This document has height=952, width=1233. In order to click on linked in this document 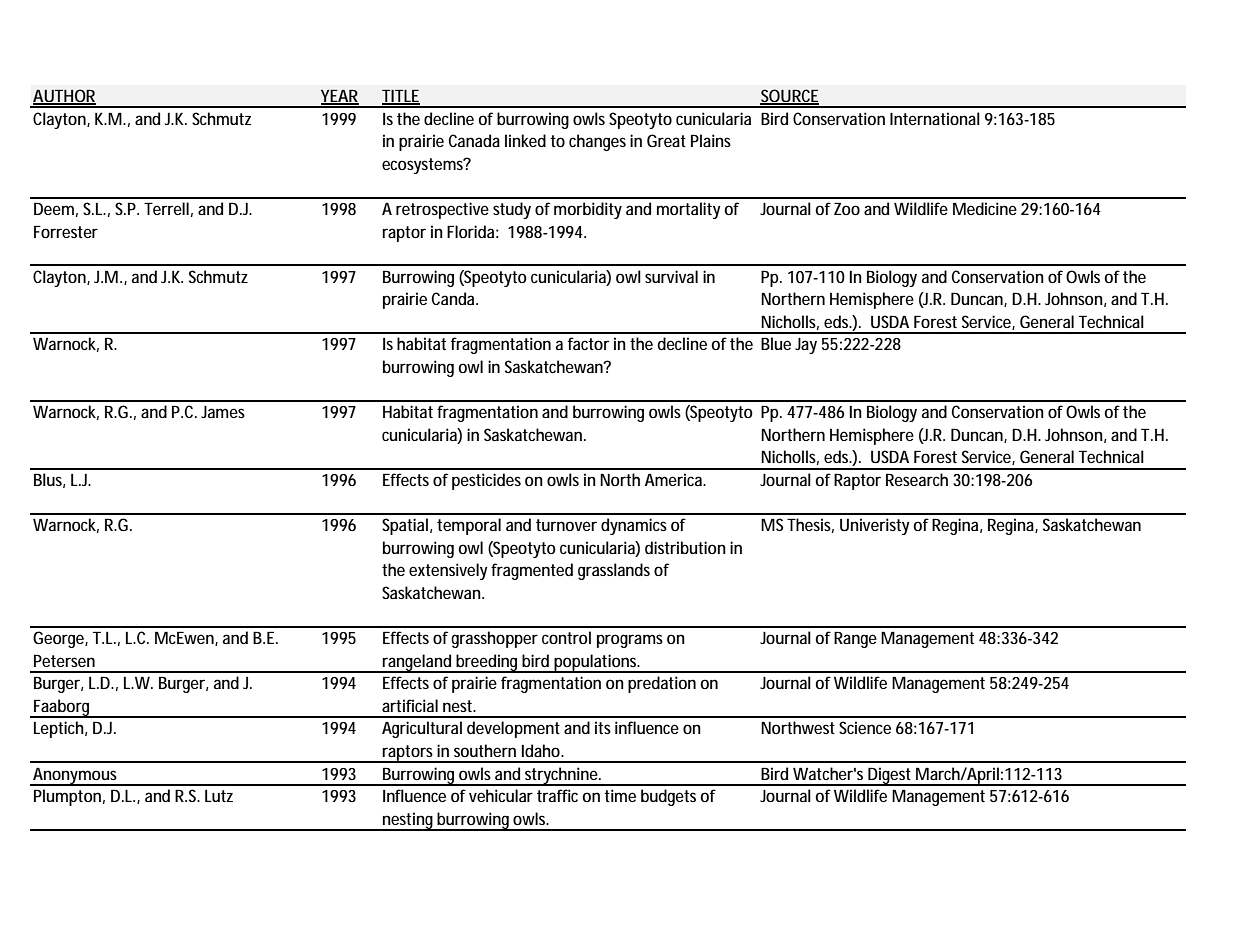, I will do `click(525, 140)`.
